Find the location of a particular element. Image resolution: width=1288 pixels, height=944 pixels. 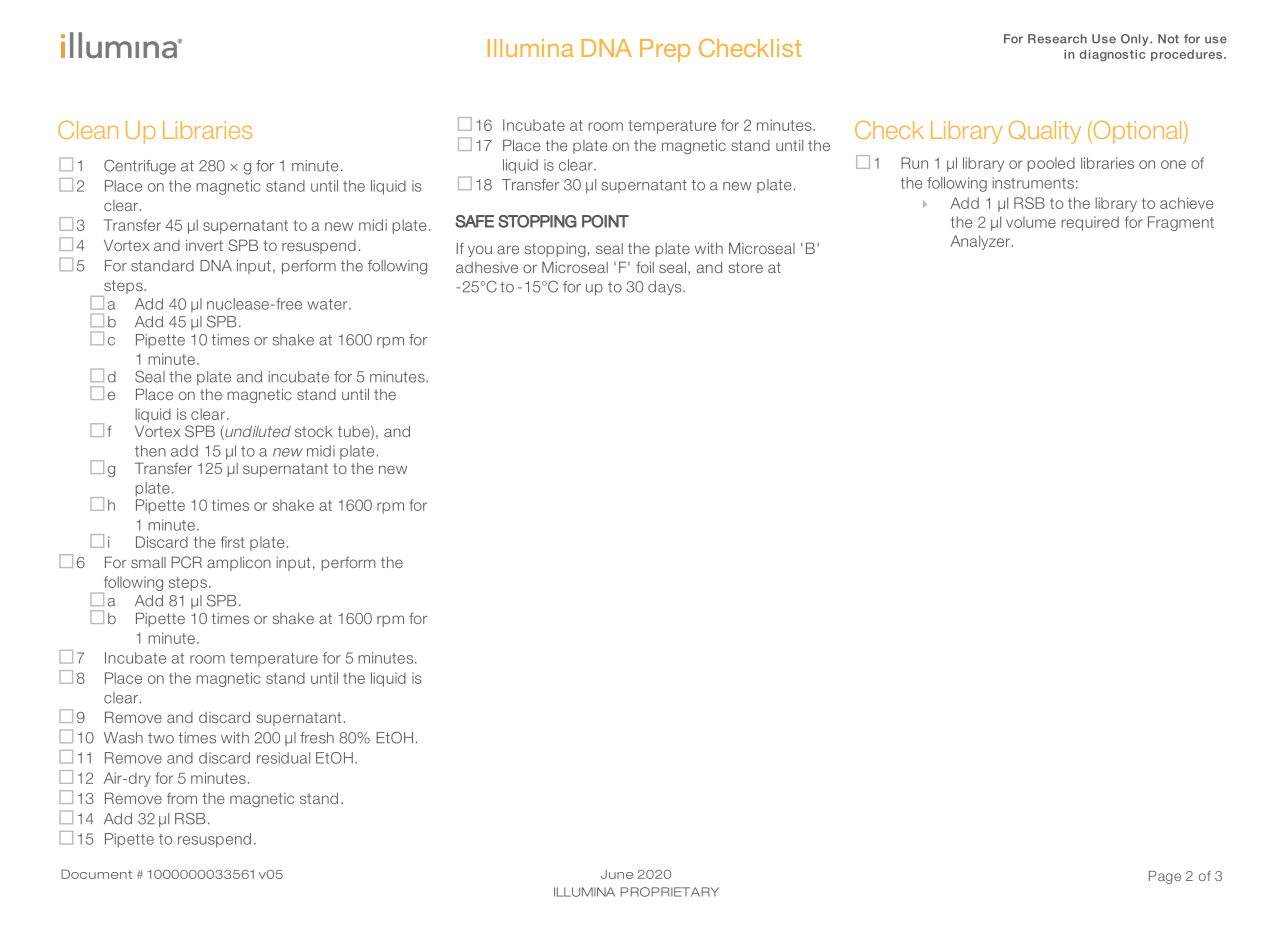

Document is located at coordinates (96, 874).
